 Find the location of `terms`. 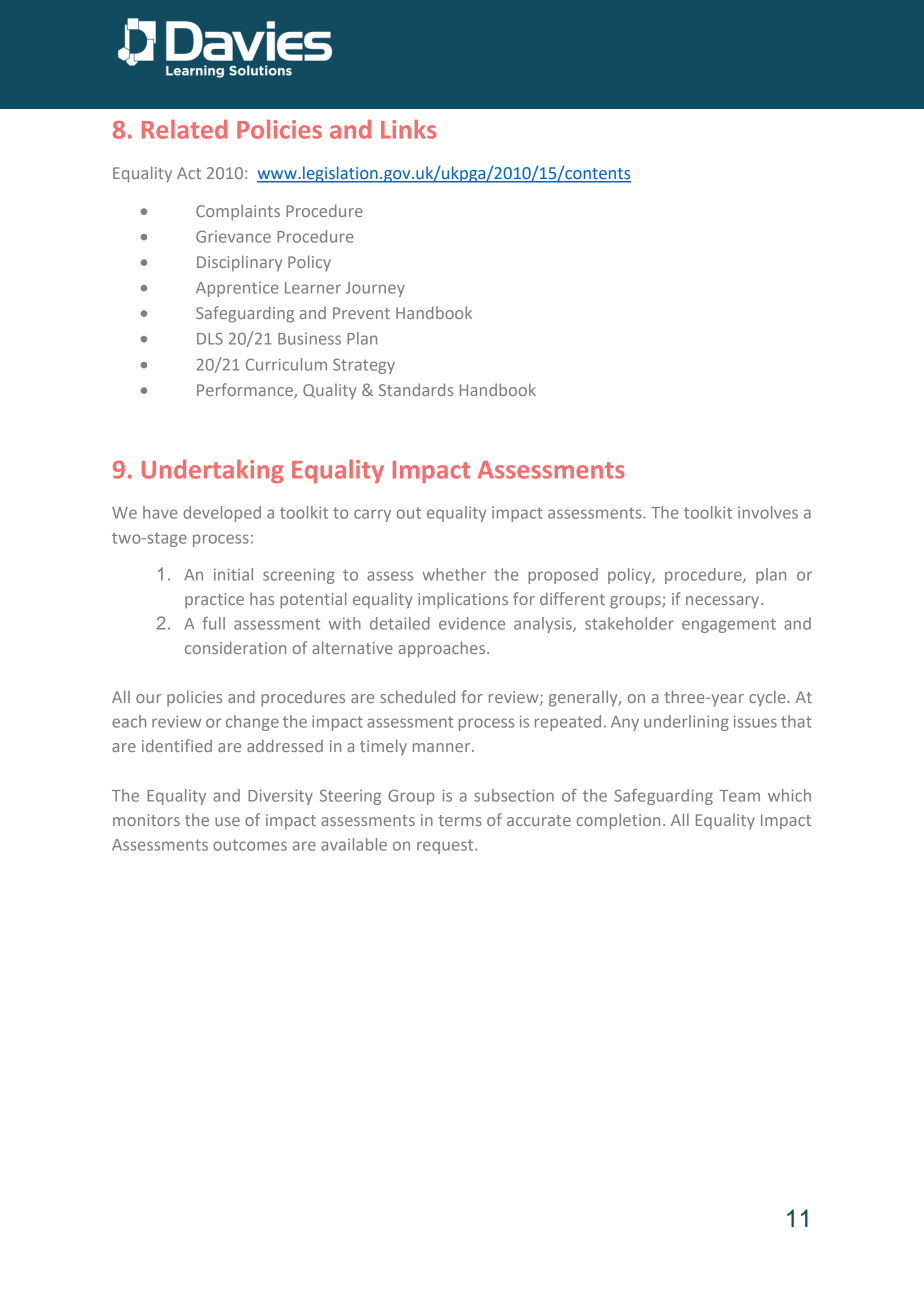

terms is located at coordinates (460, 820).
